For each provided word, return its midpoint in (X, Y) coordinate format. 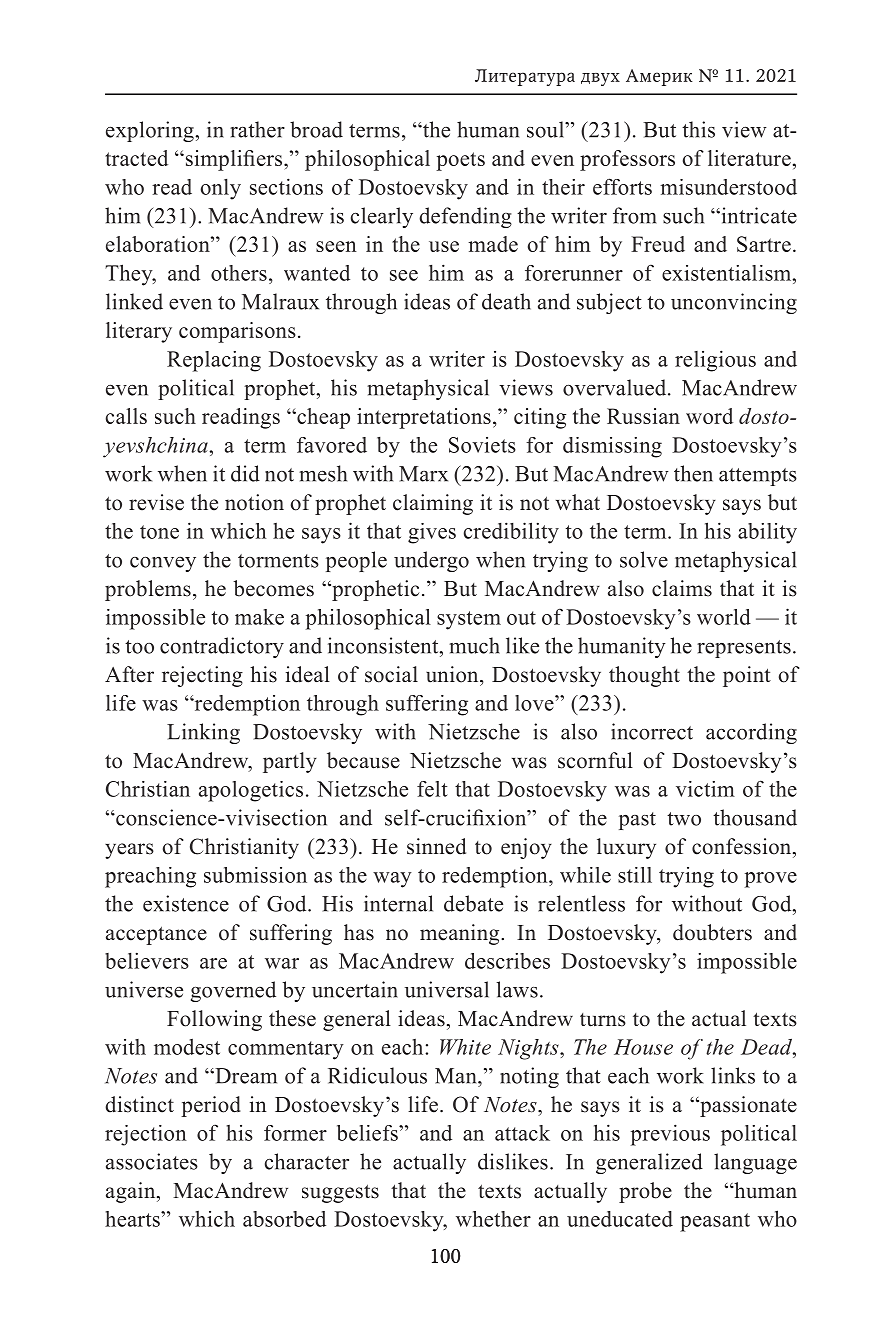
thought (644, 676)
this (698, 129)
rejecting (202, 676)
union (453, 674)
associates (152, 1161)
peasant (715, 1222)
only (221, 189)
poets (460, 161)
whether (493, 1219)
